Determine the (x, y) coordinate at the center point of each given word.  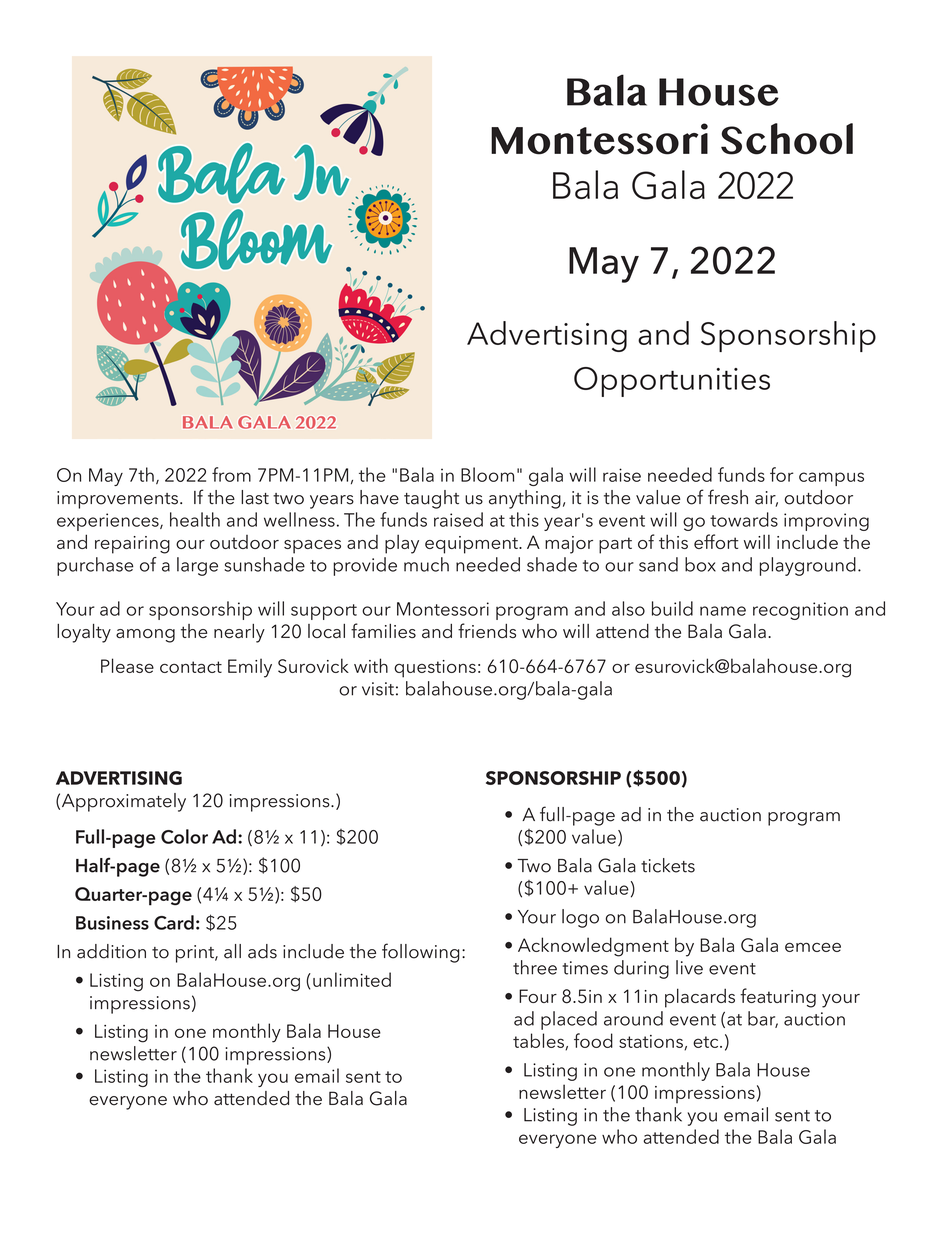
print (196, 954)
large (197, 566)
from (231, 474)
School (787, 139)
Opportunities (672, 382)
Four (538, 996)
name (723, 611)
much (426, 564)
